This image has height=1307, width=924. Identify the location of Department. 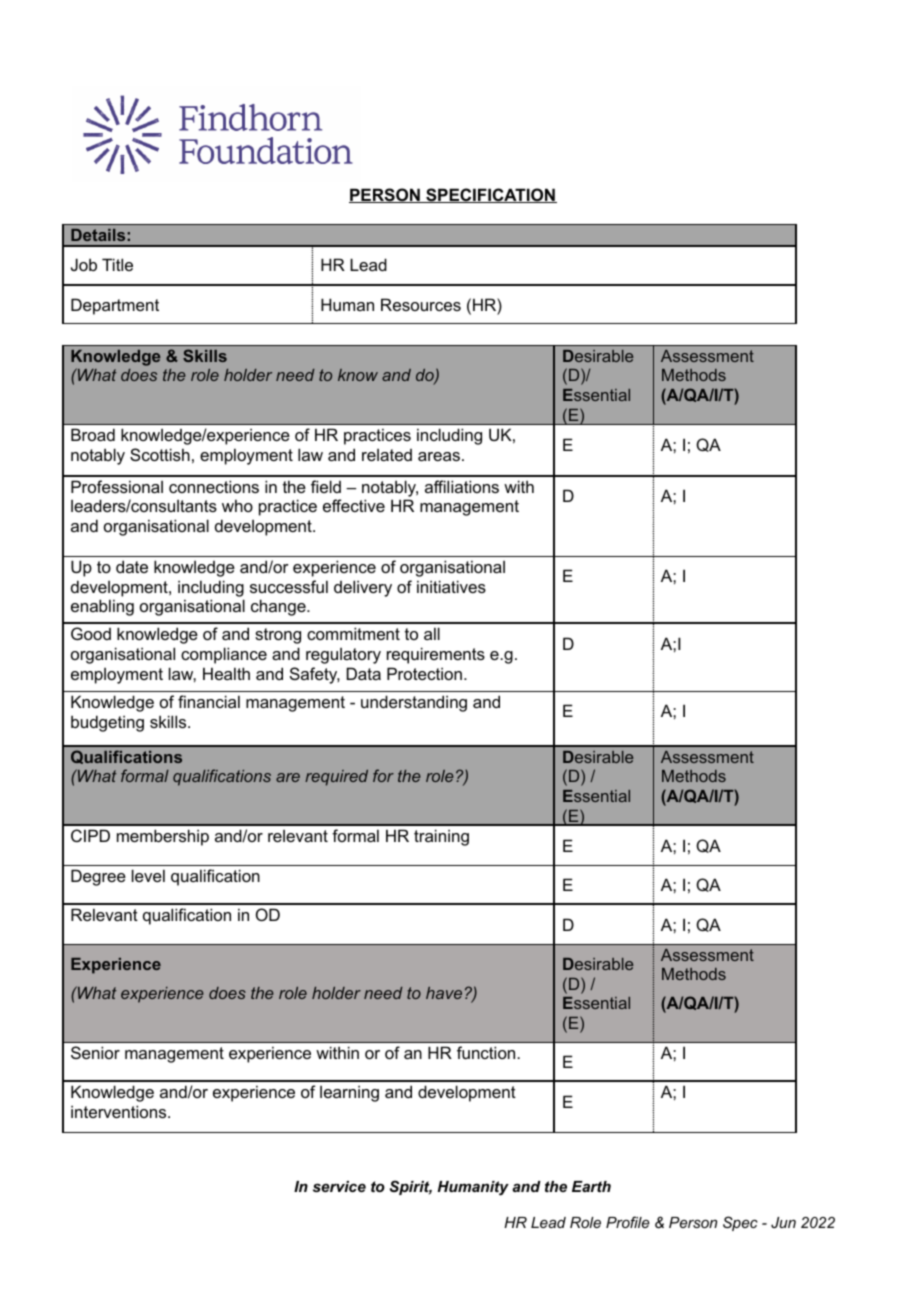
(115, 306).
